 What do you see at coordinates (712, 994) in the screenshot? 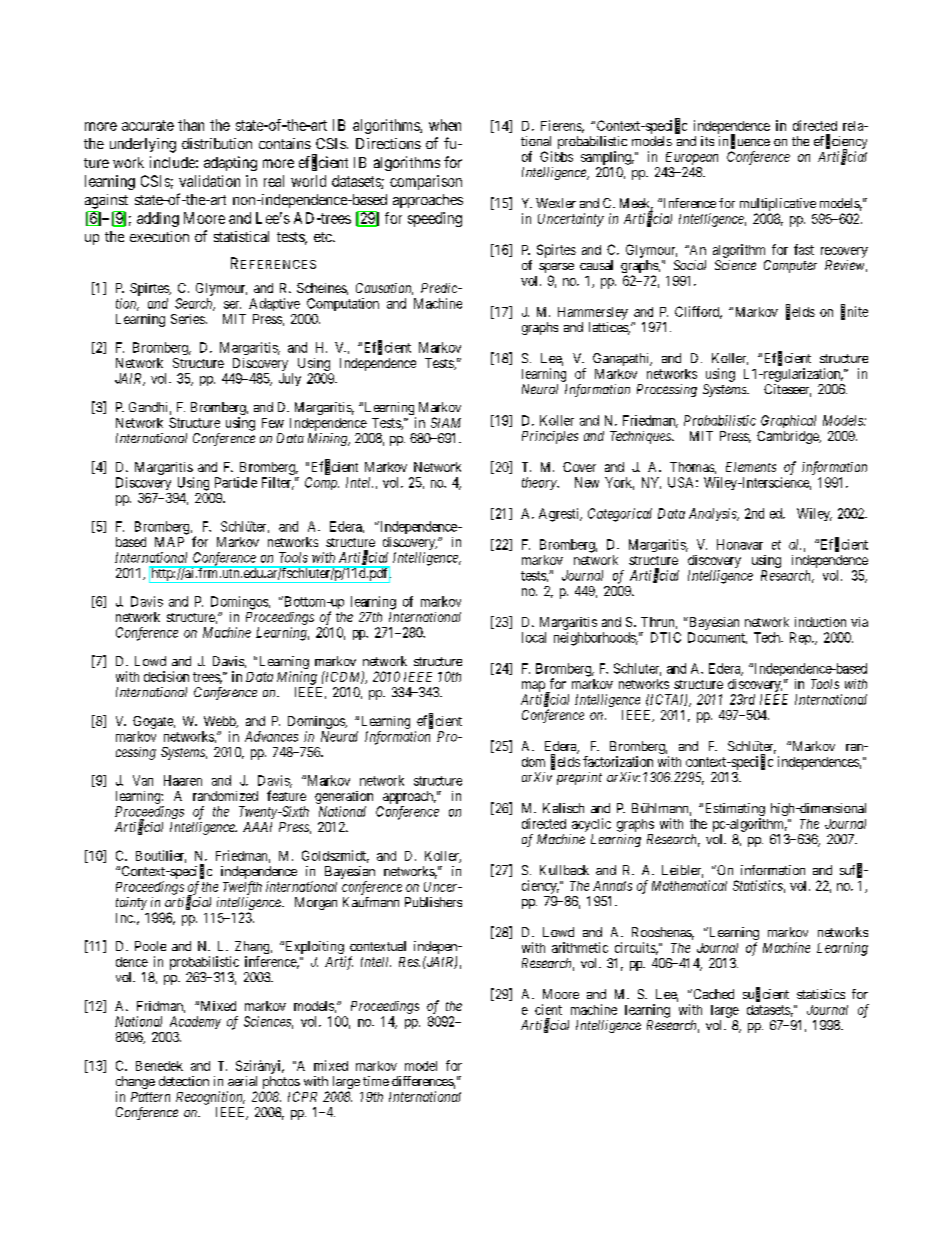
I see `Cached` at bounding box center [712, 994].
